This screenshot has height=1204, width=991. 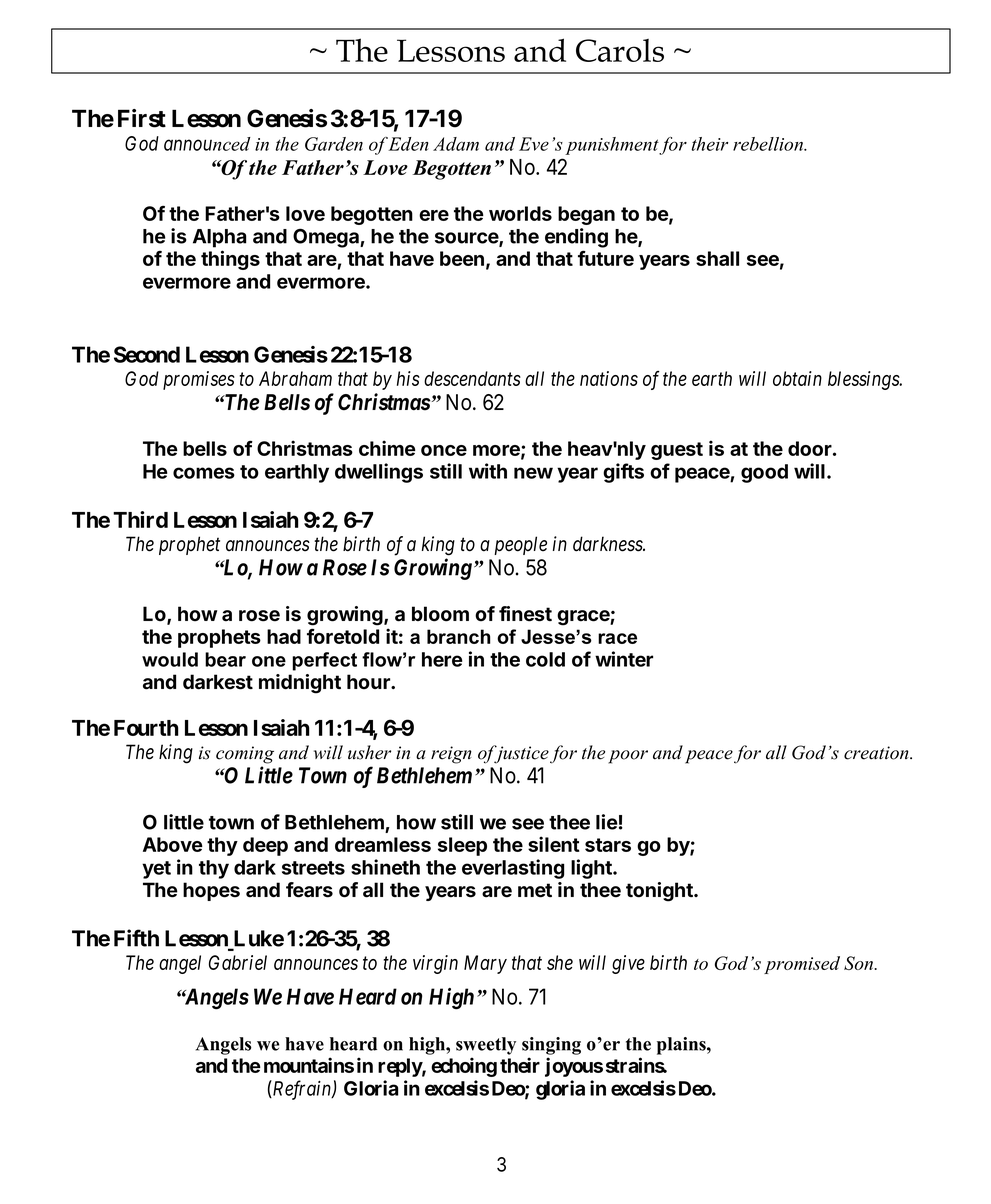 I want to click on reign, so click(x=451, y=755).
